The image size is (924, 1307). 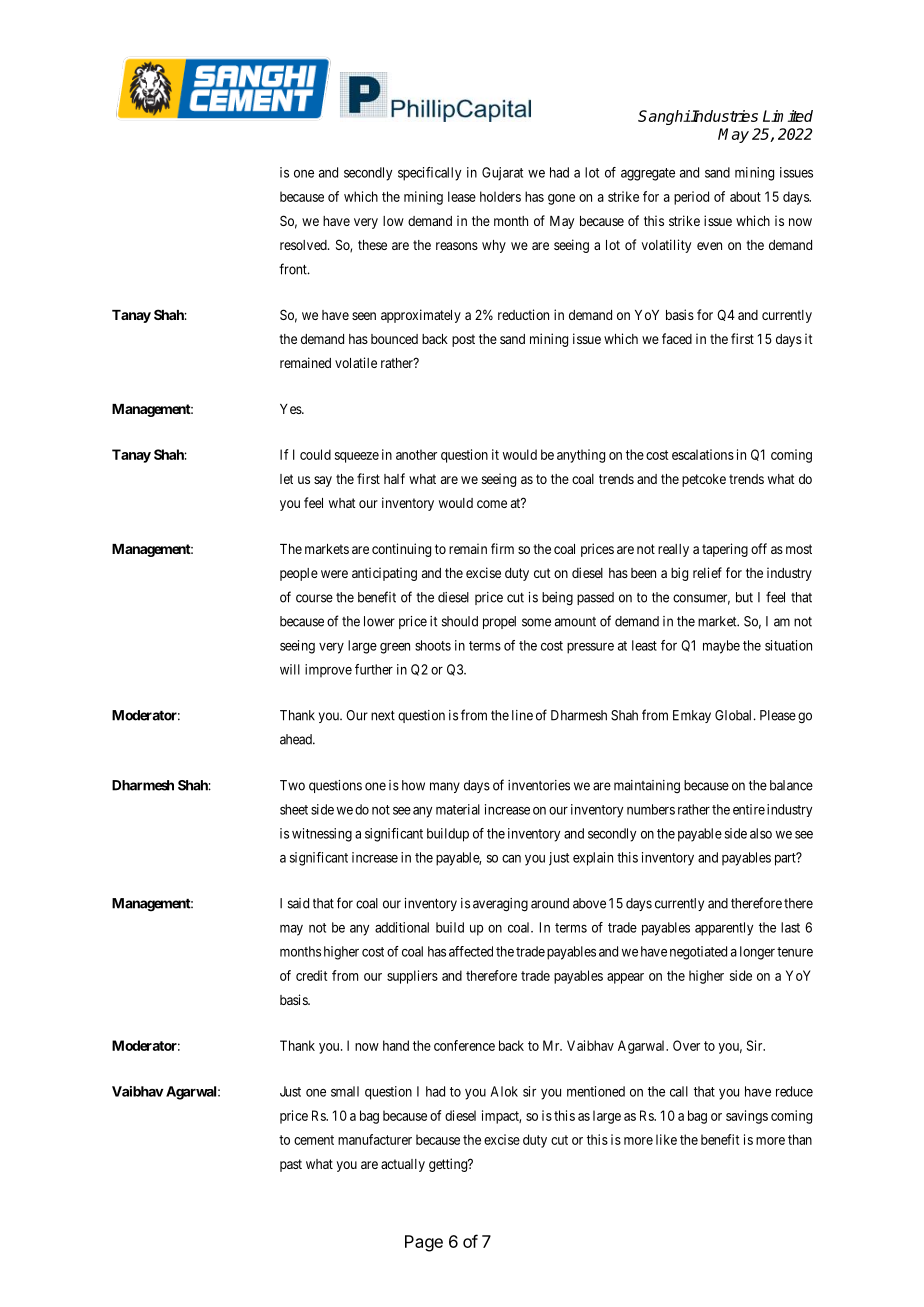 I want to click on squeeze, so click(x=357, y=457).
